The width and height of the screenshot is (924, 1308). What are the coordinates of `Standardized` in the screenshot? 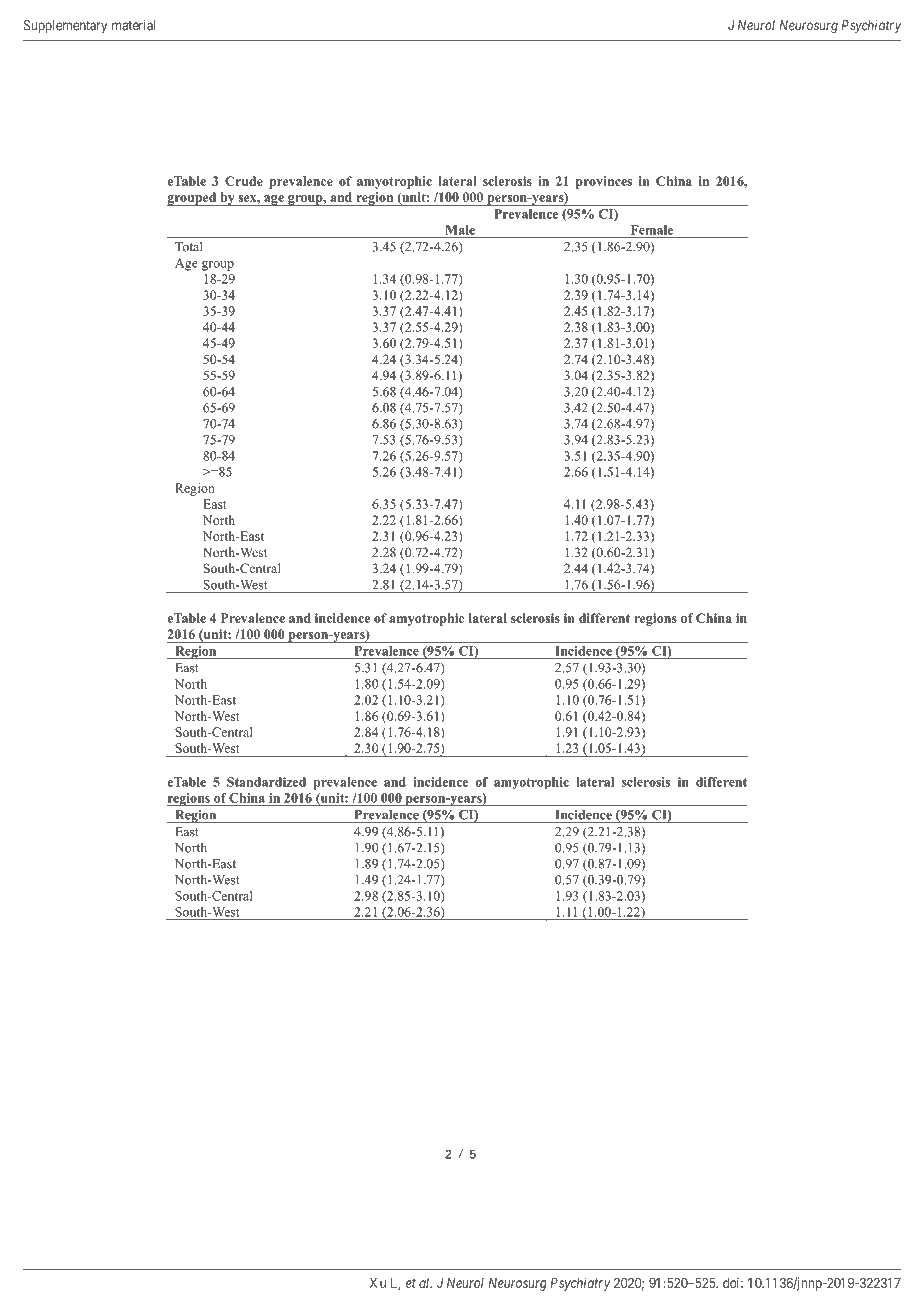 It's located at (266, 782).
